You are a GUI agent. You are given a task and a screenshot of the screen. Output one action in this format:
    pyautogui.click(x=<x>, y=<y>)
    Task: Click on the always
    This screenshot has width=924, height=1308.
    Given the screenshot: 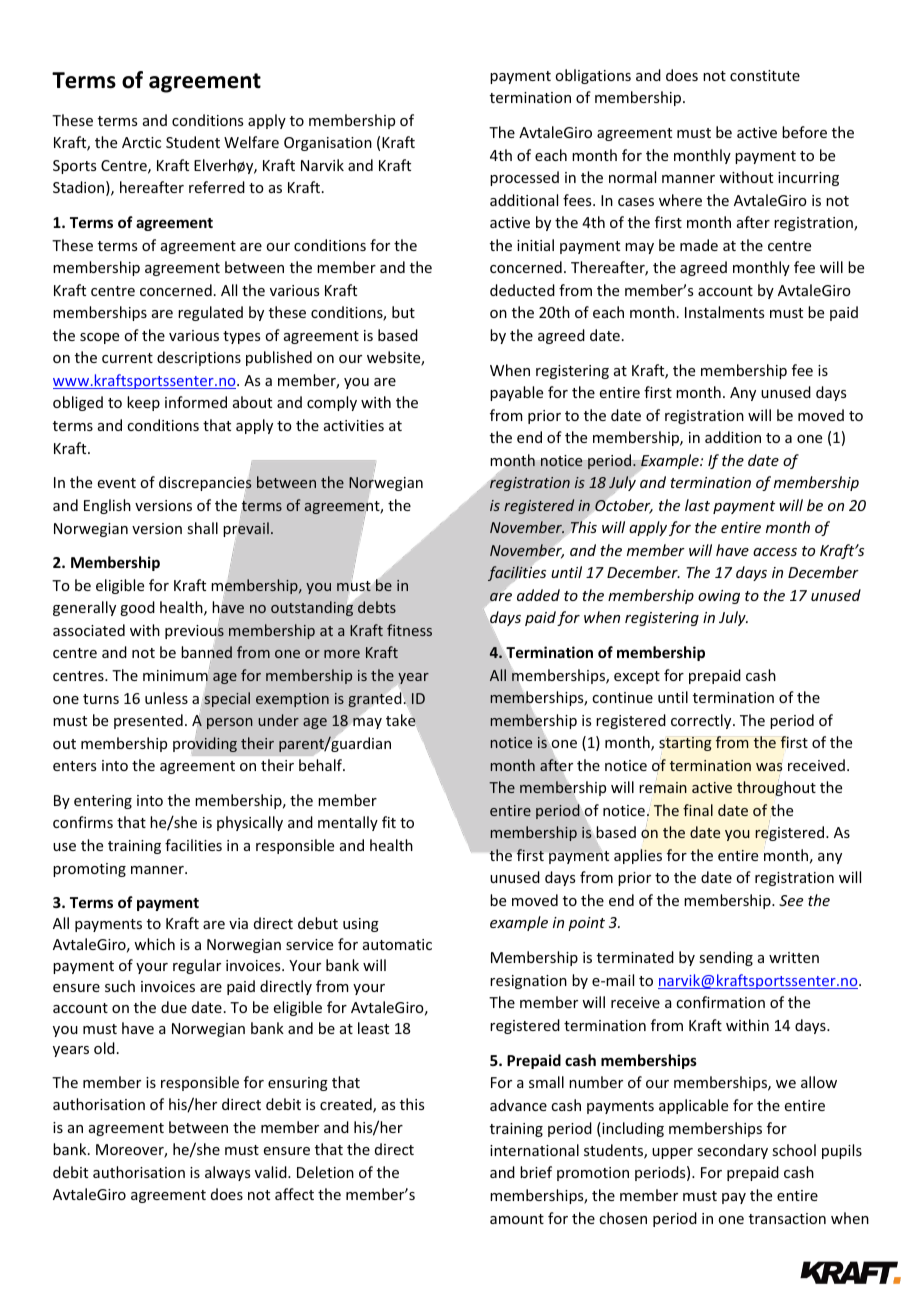 What is the action you would take?
    pyautogui.click(x=227, y=1173)
